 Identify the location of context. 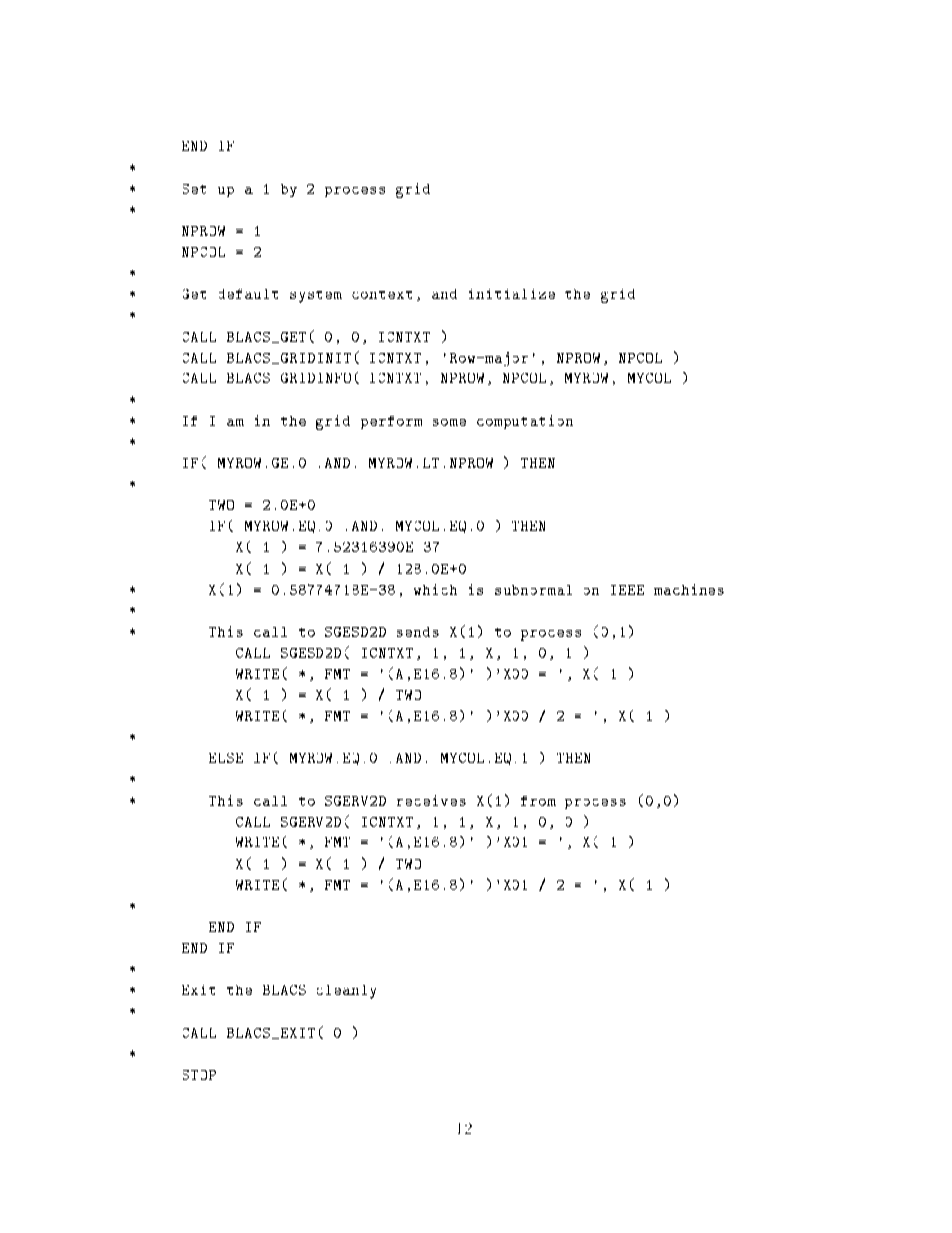
(382, 295).
